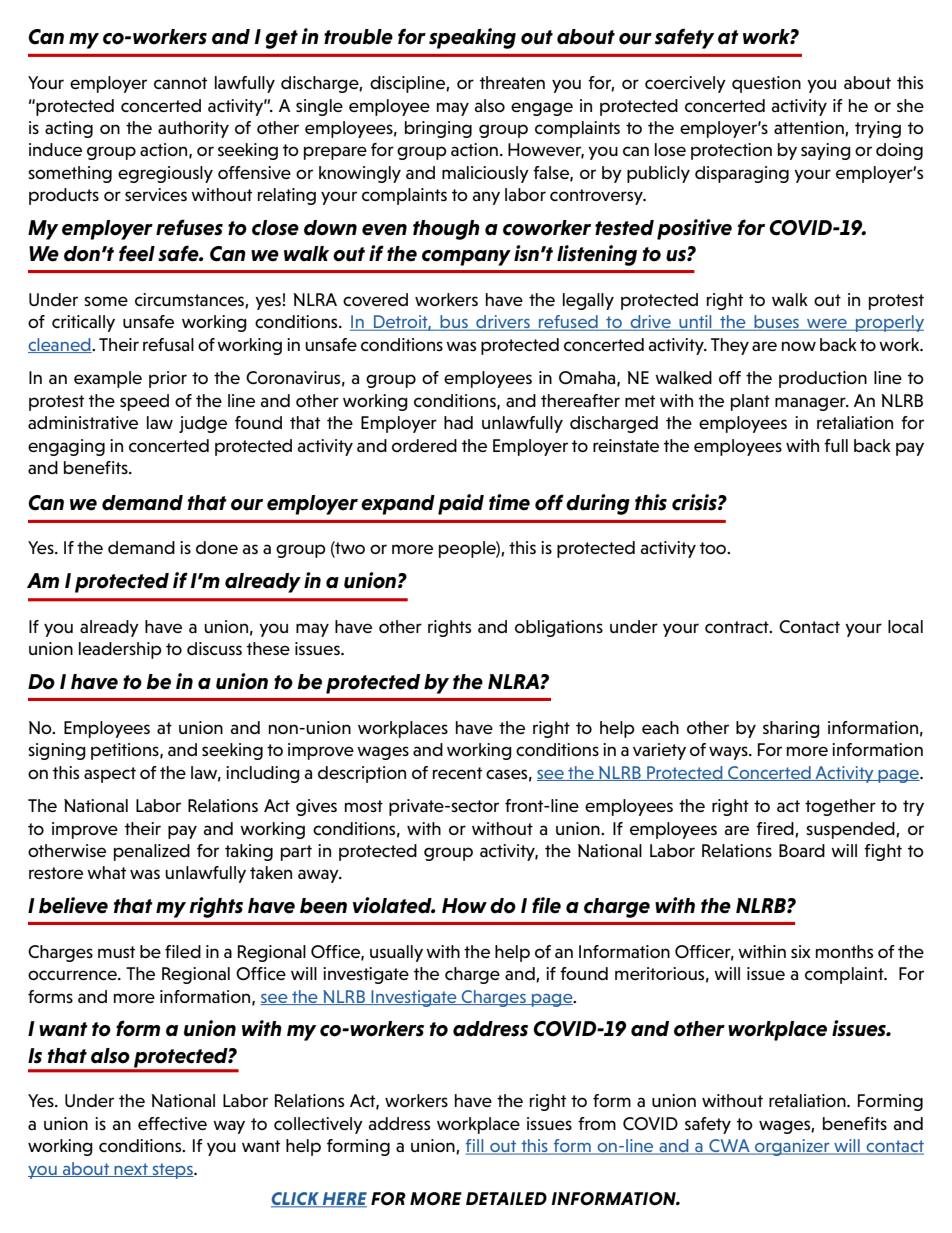  What do you see at coordinates (110, 775) in the screenshot?
I see `aspect` at bounding box center [110, 775].
